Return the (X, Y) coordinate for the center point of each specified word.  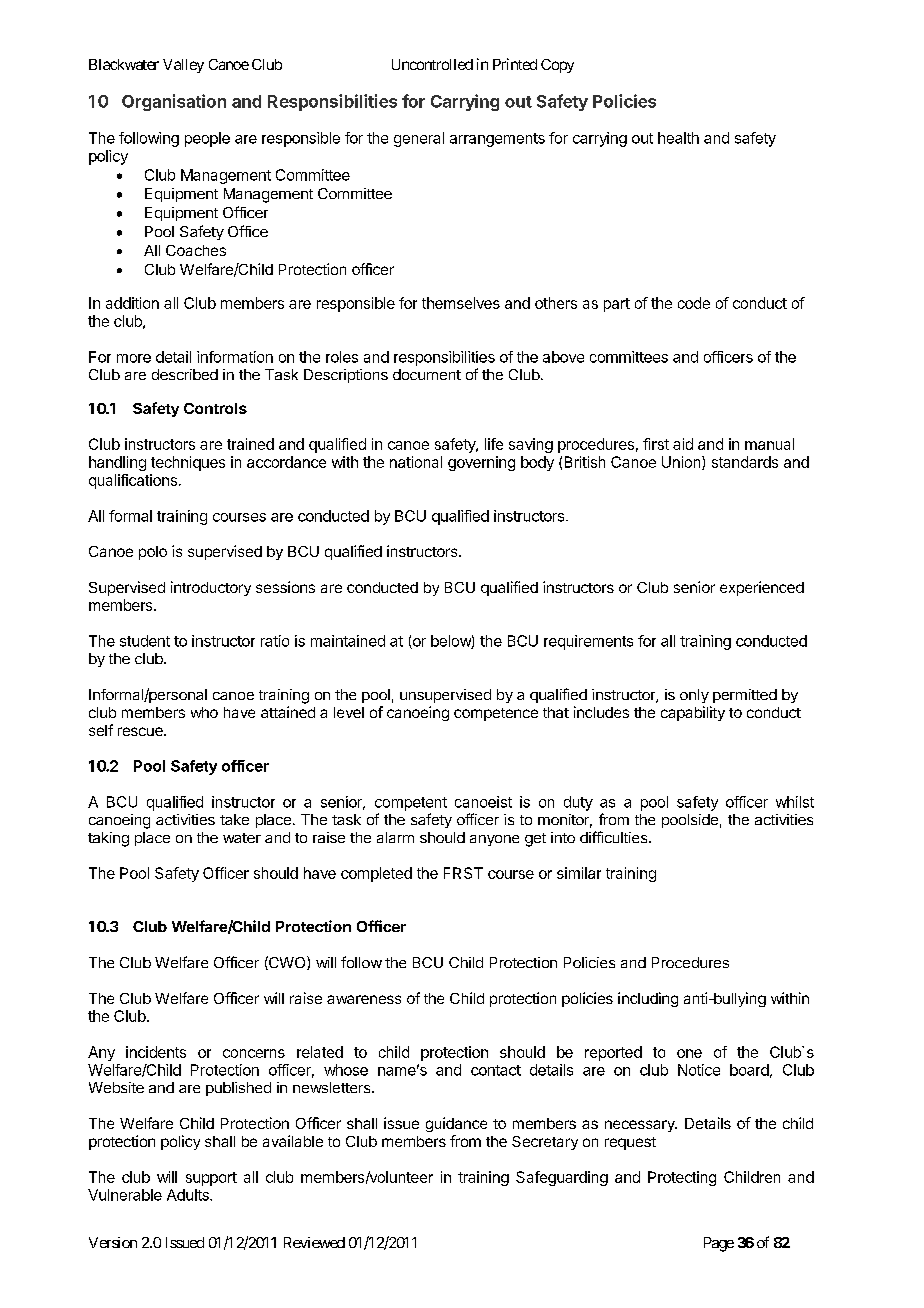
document (427, 374)
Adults (189, 1195)
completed (376, 874)
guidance (456, 1124)
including (648, 999)
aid (683, 444)
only (694, 696)
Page (719, 1244)
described (185, 374)
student (145, 641)
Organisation (174, 102)
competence (496, 714)
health (678, 138)
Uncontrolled (432, 64)
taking (108, 839)
